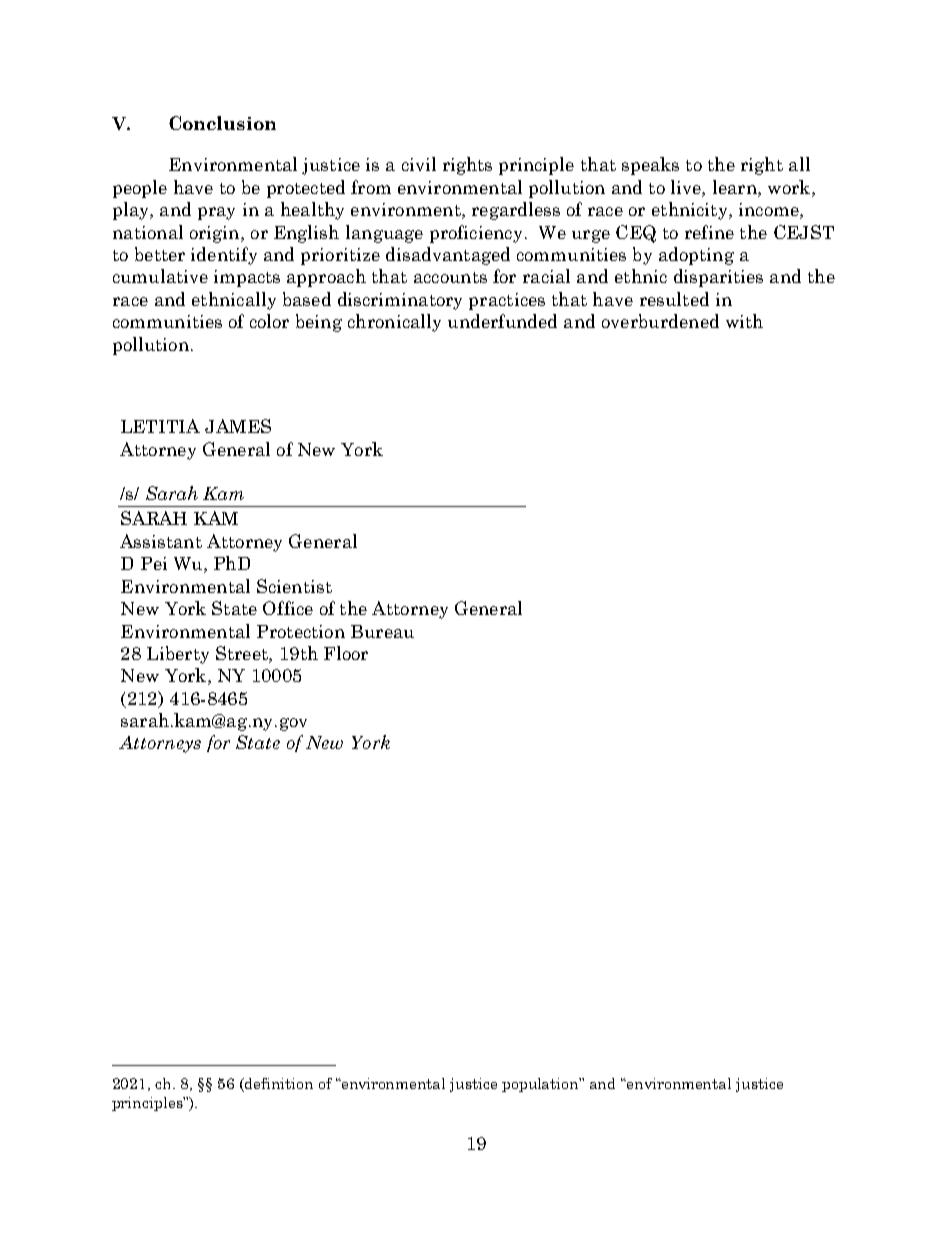 This screenshot has height=1233, width=952. I want to click on Floor, so click(346, 653).
